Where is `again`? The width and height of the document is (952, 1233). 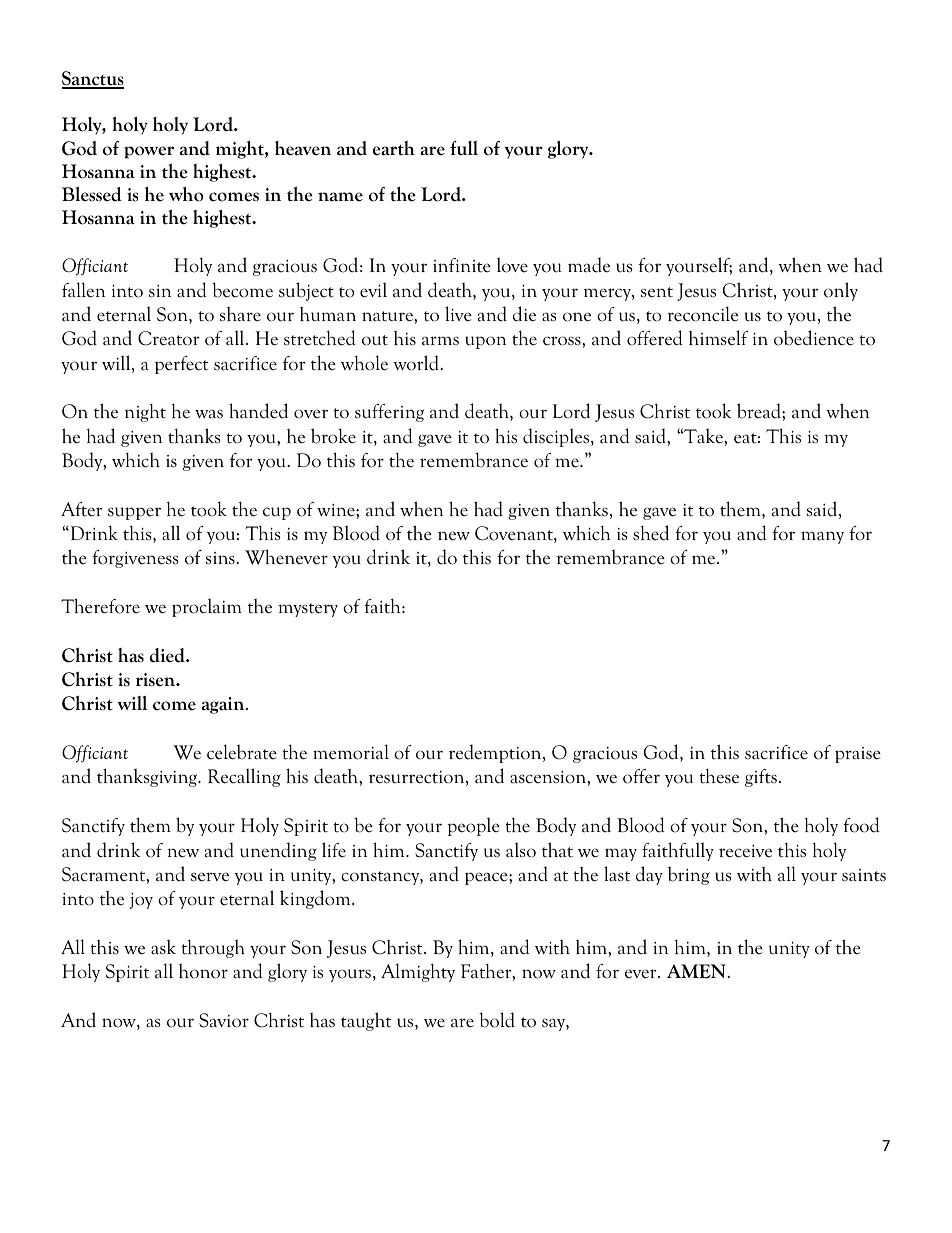 again is located at coordinates (224, 705).
